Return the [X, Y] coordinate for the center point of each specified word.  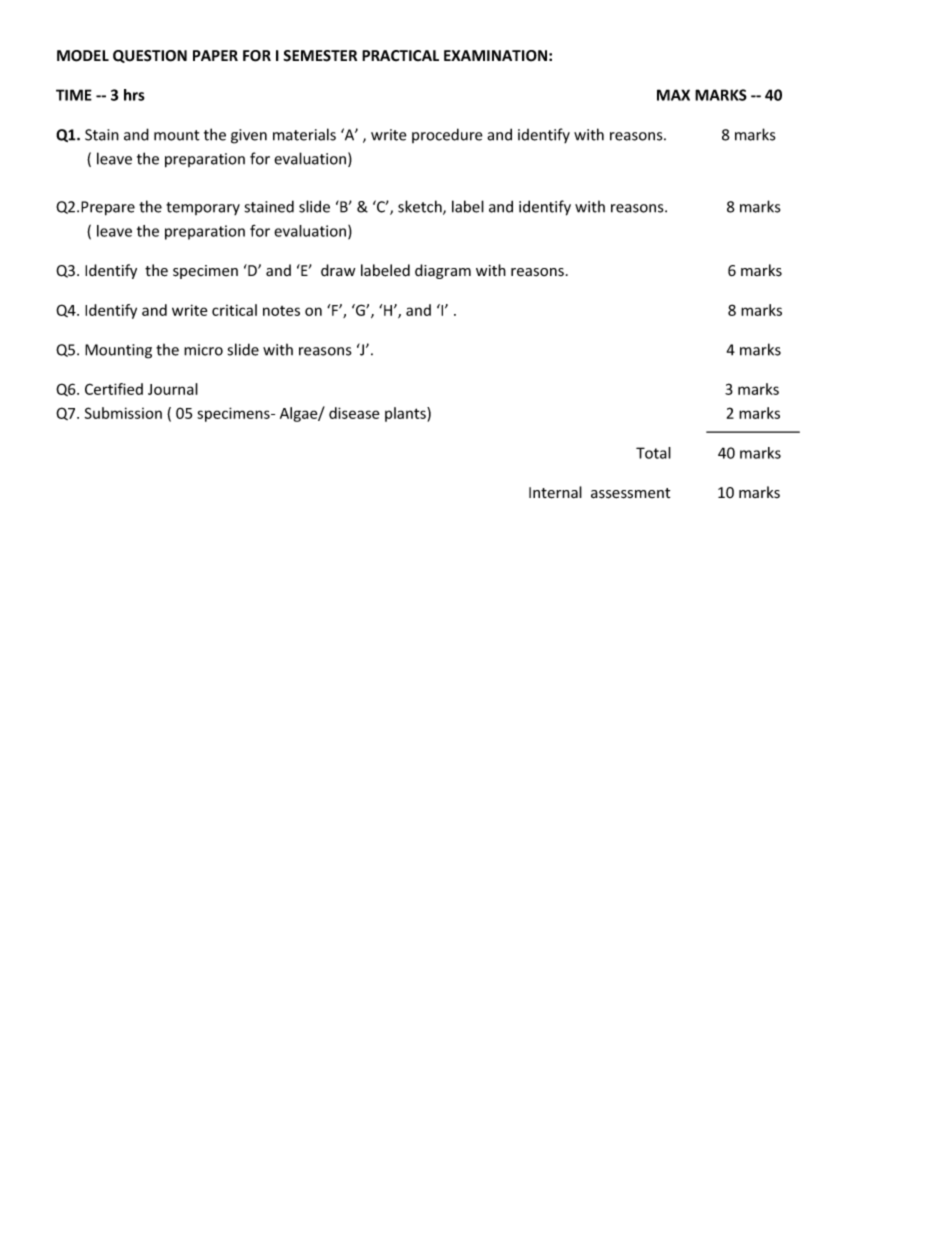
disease [354, 413]
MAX [673, 95]
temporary [203, 208]
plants [406, 414]
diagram [443, 271]
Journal [173, 389]
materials [304, 134]
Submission [123, 413]
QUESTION [150, 56]
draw [338, 270]
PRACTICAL [400, 55]
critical [234, 310]
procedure [447, 135]
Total [653, 453]
